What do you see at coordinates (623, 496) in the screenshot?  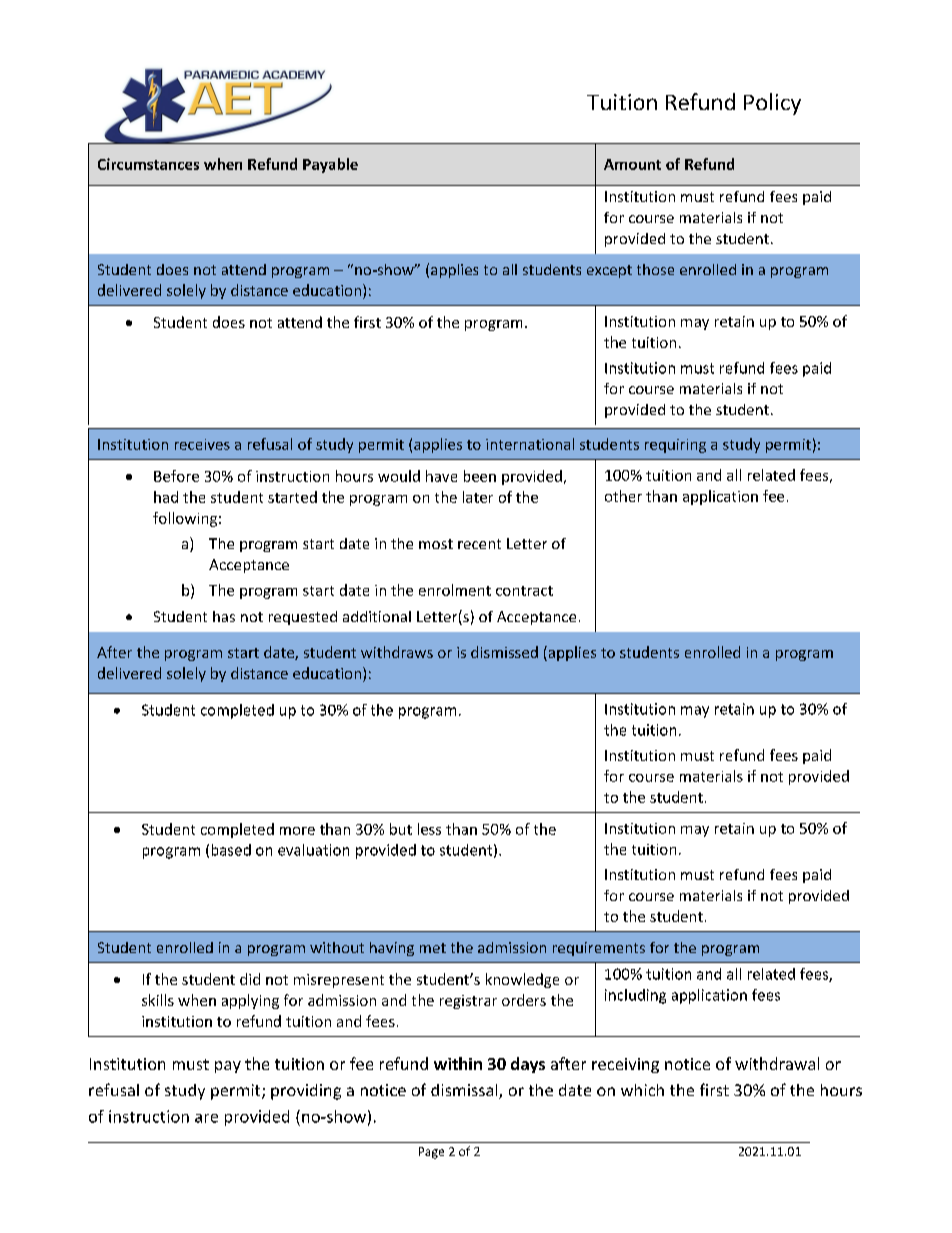 I see `other` at bounding box center [623, 496].
